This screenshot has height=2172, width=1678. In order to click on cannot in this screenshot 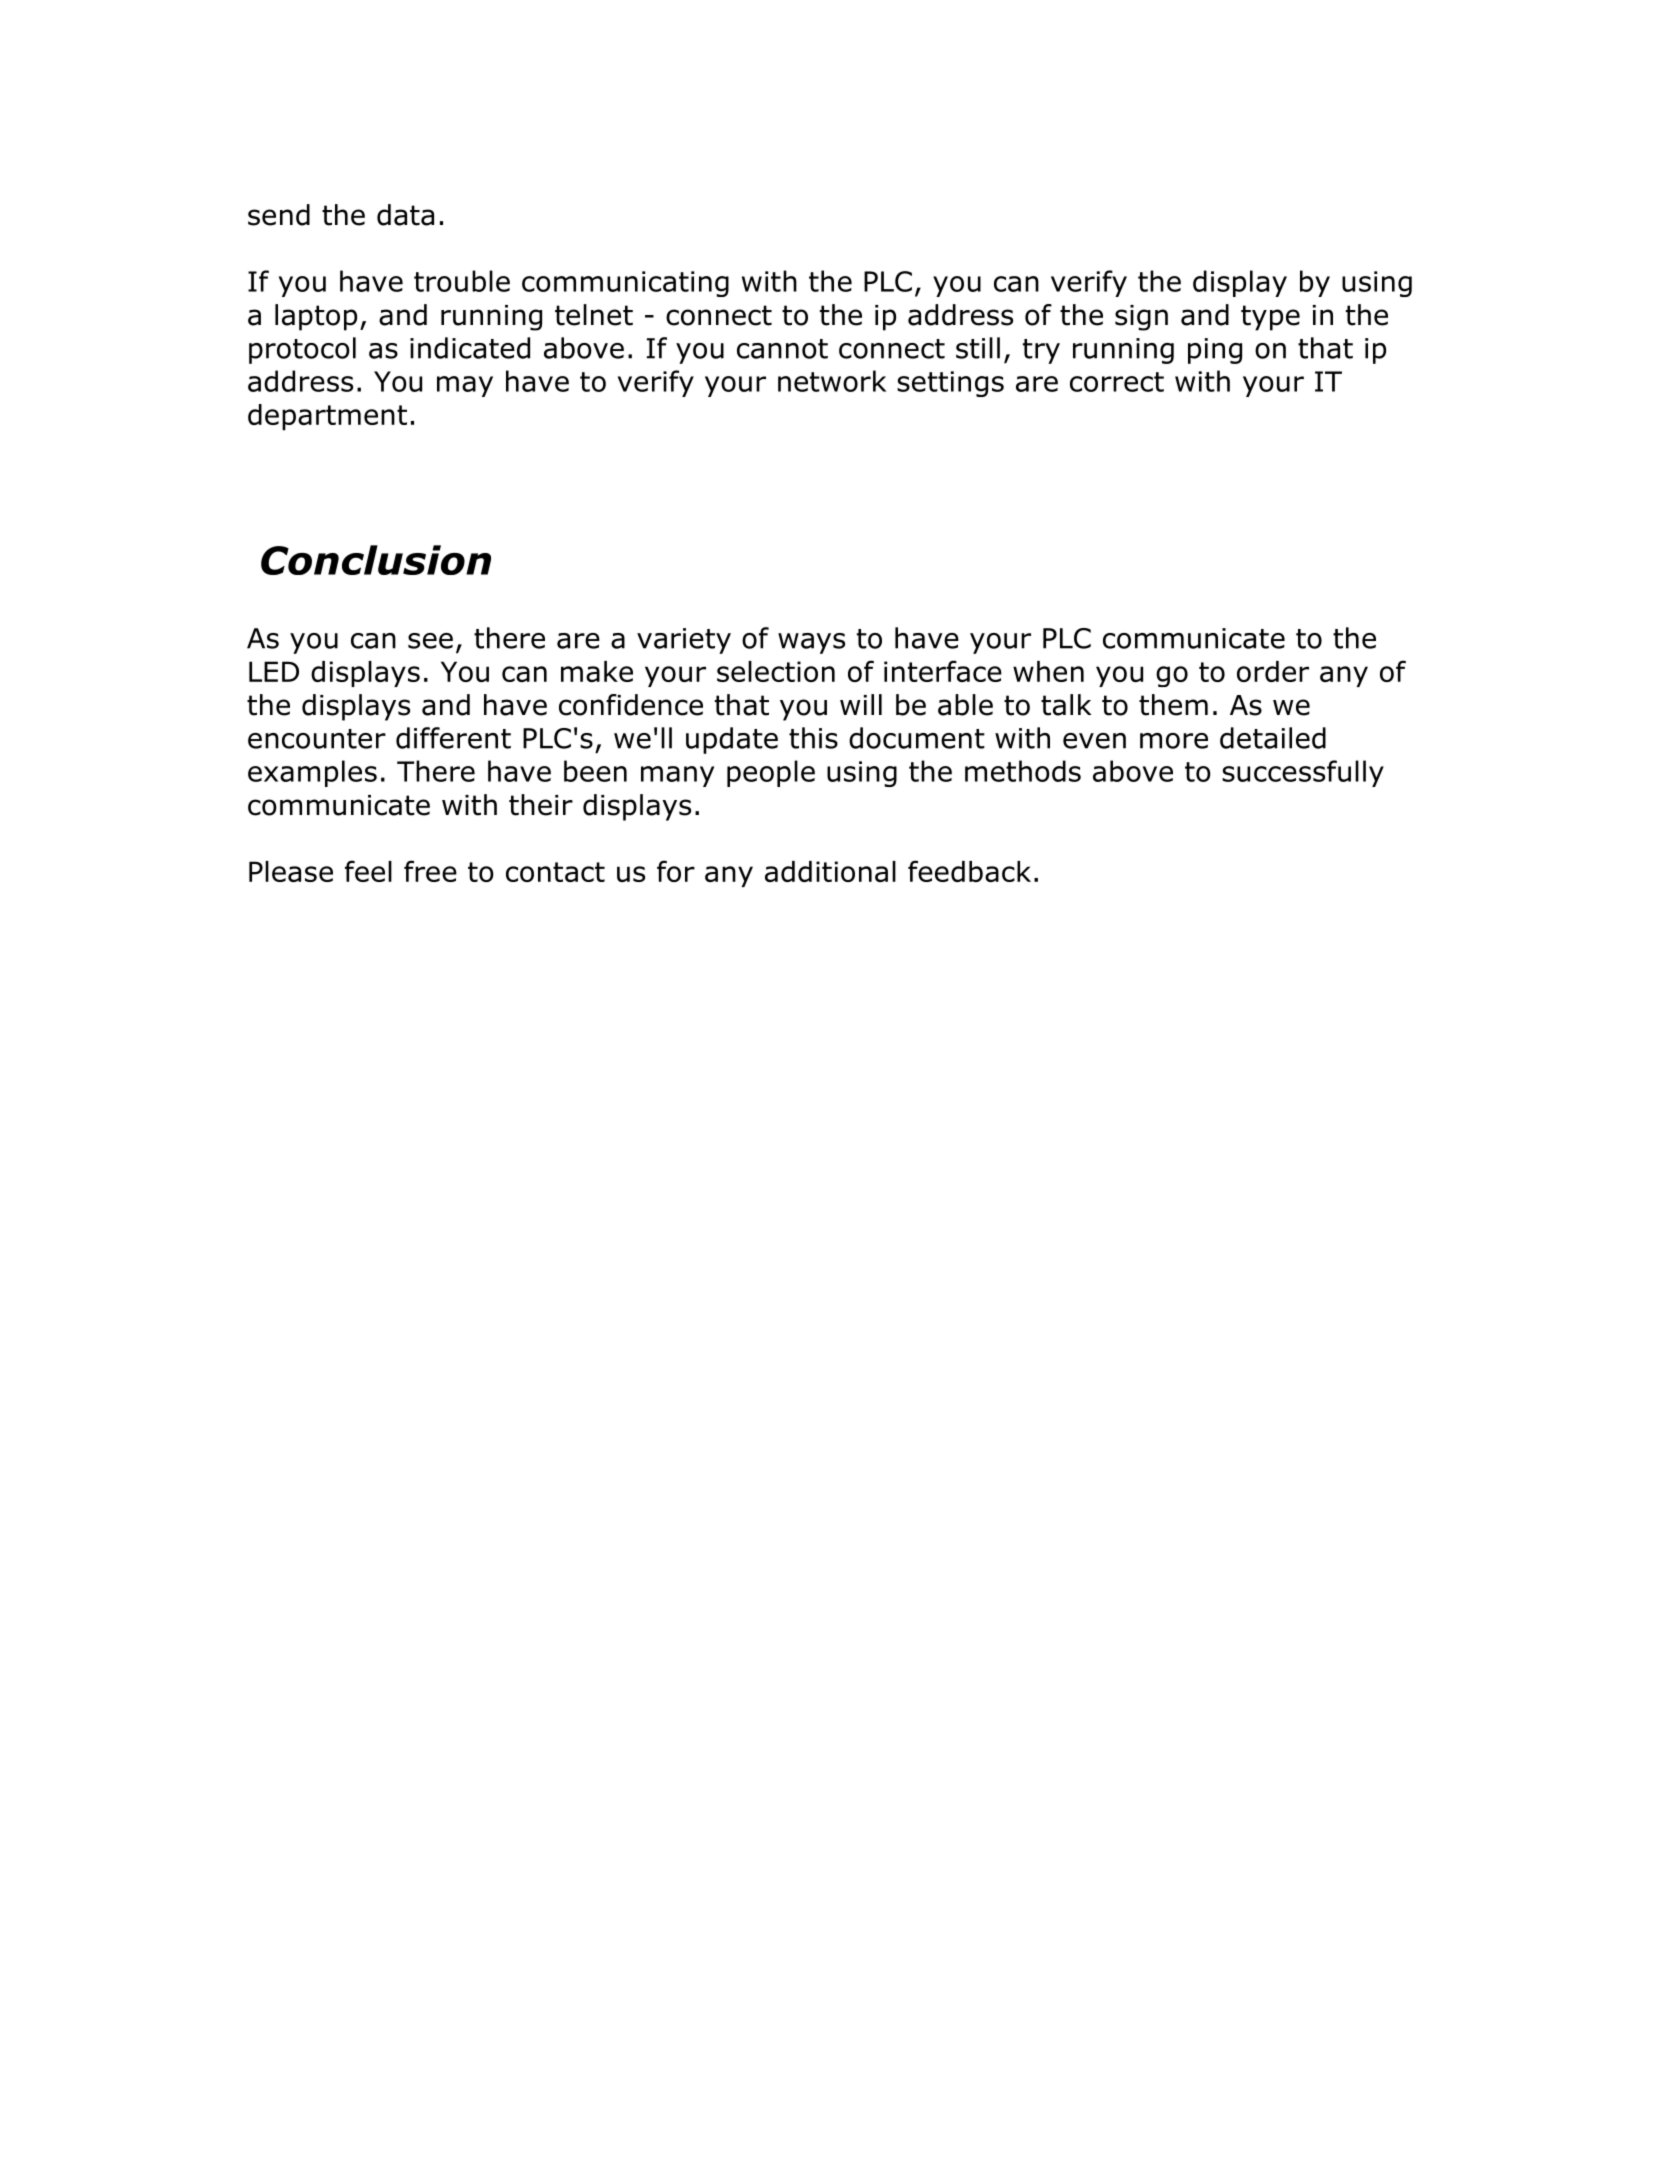, I will do `click(782, 349)`.
